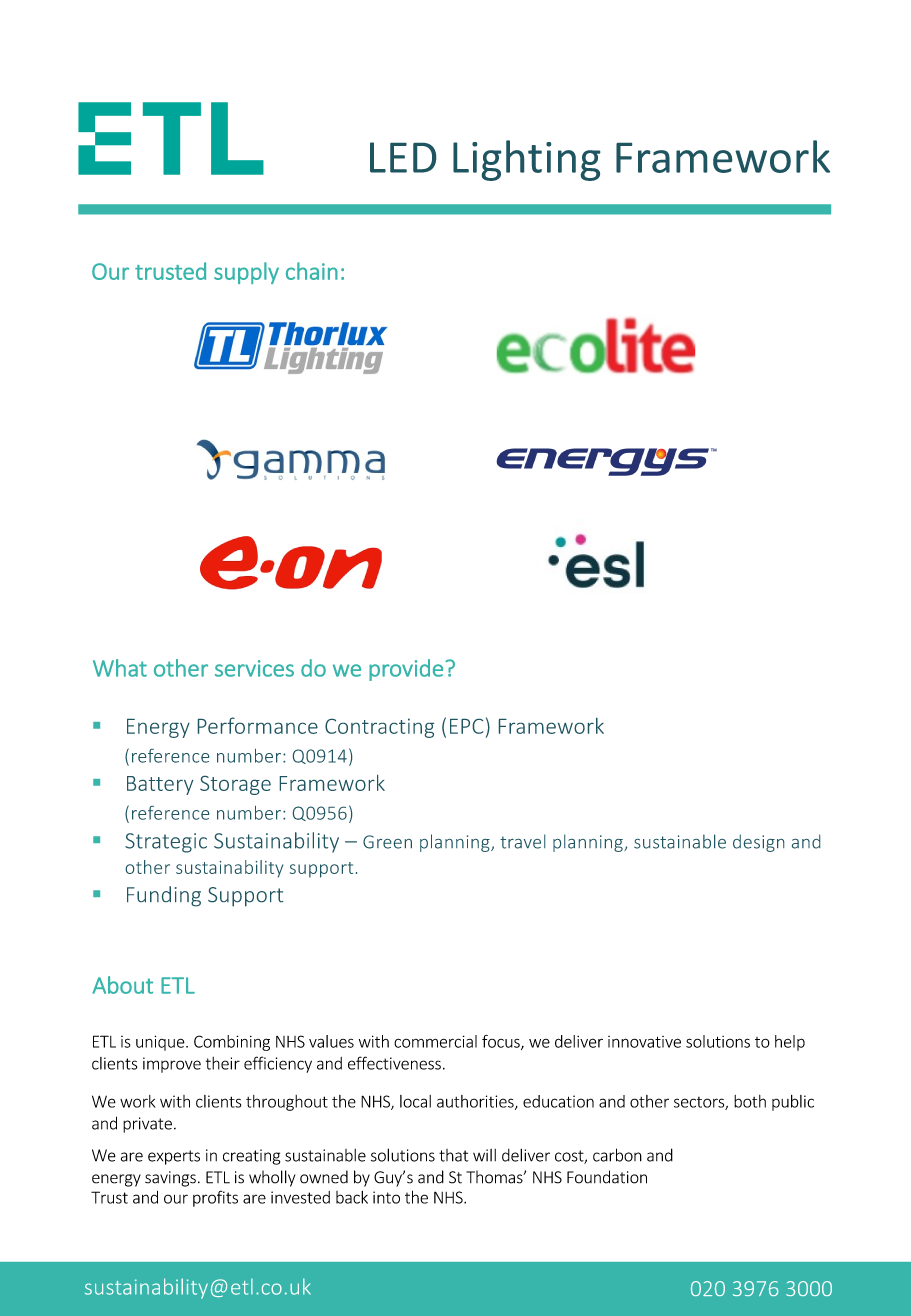 Image resolution: width=911 pixels, height=1316 pixels. I want to click on design, so click(758, 843).
